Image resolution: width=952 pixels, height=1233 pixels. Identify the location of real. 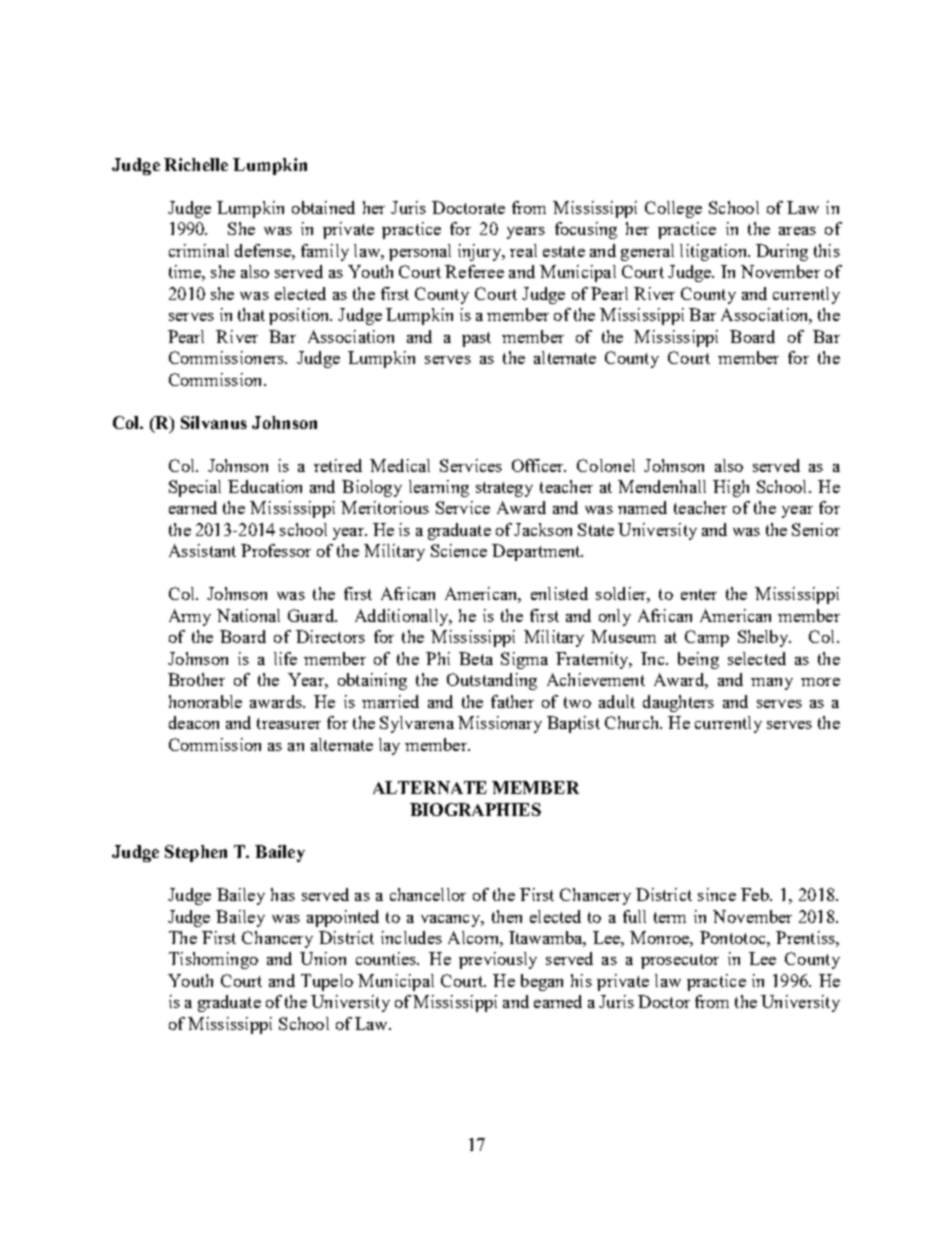
(523, 250).
